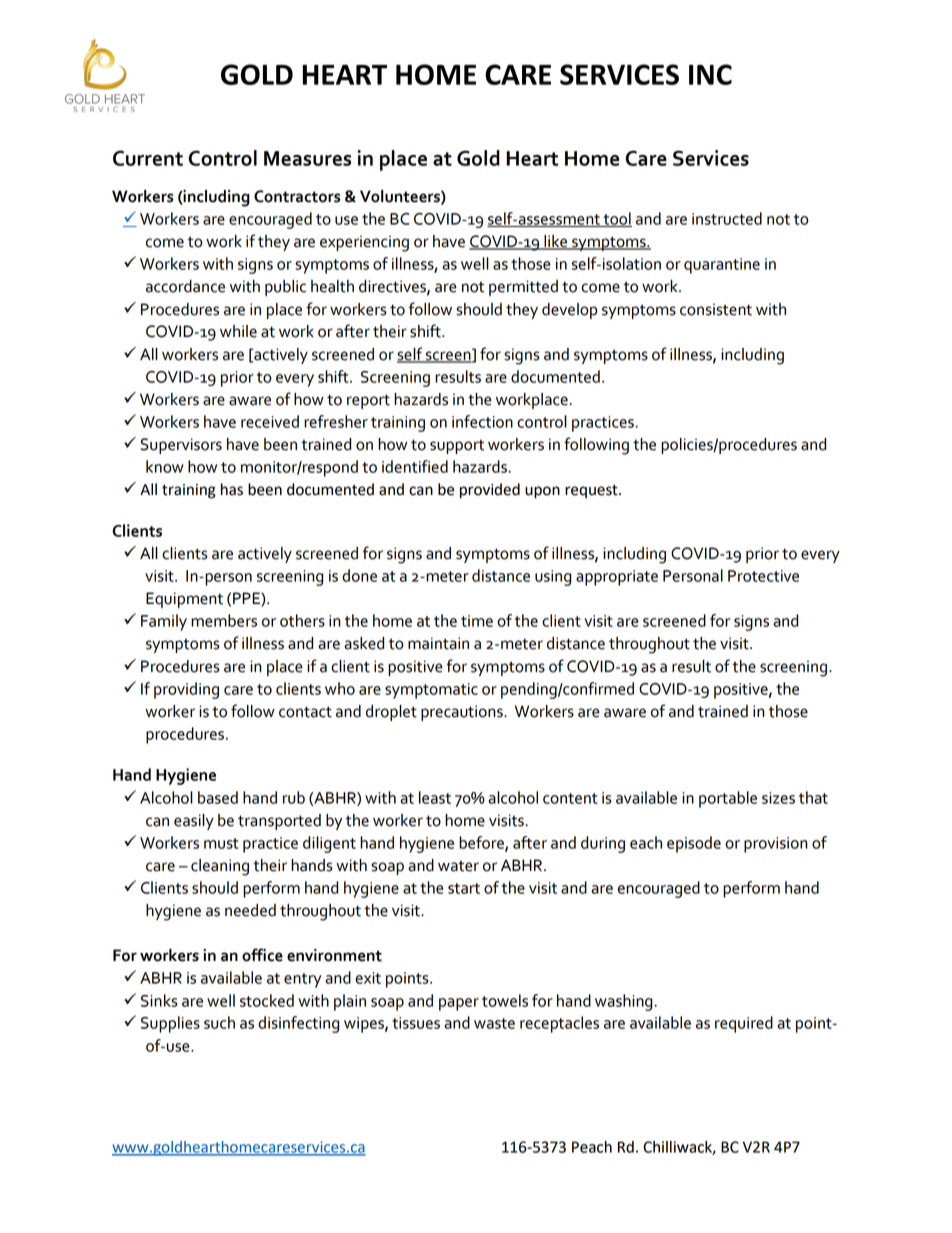 The image size is (952, 1233). Describe the element at coordinates (459, 1004) in the screenshot. I see `paper` at that location.
